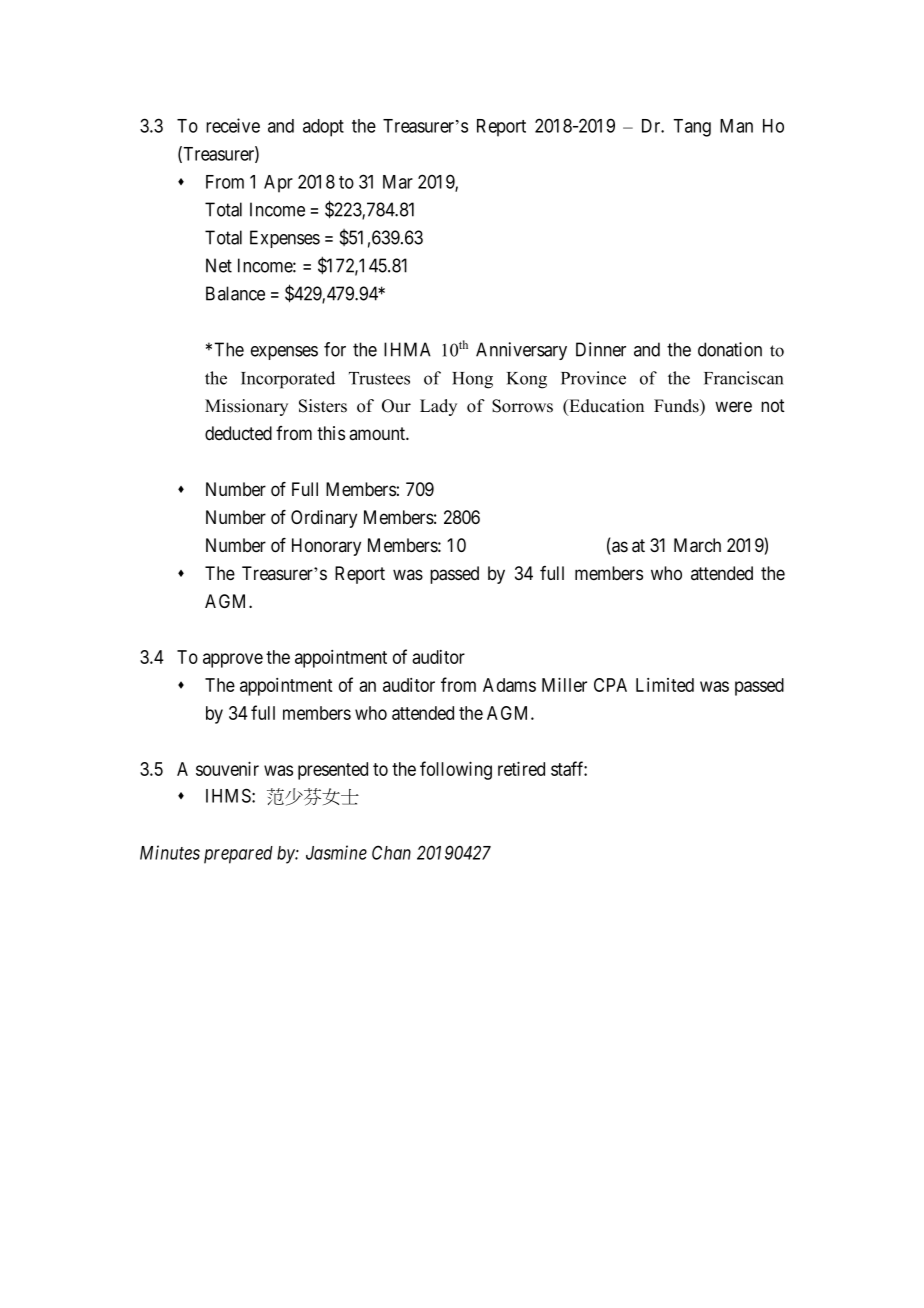  Describe the element at coordinates (438, 407) in the screenshot. I see `Lady` at that location.
